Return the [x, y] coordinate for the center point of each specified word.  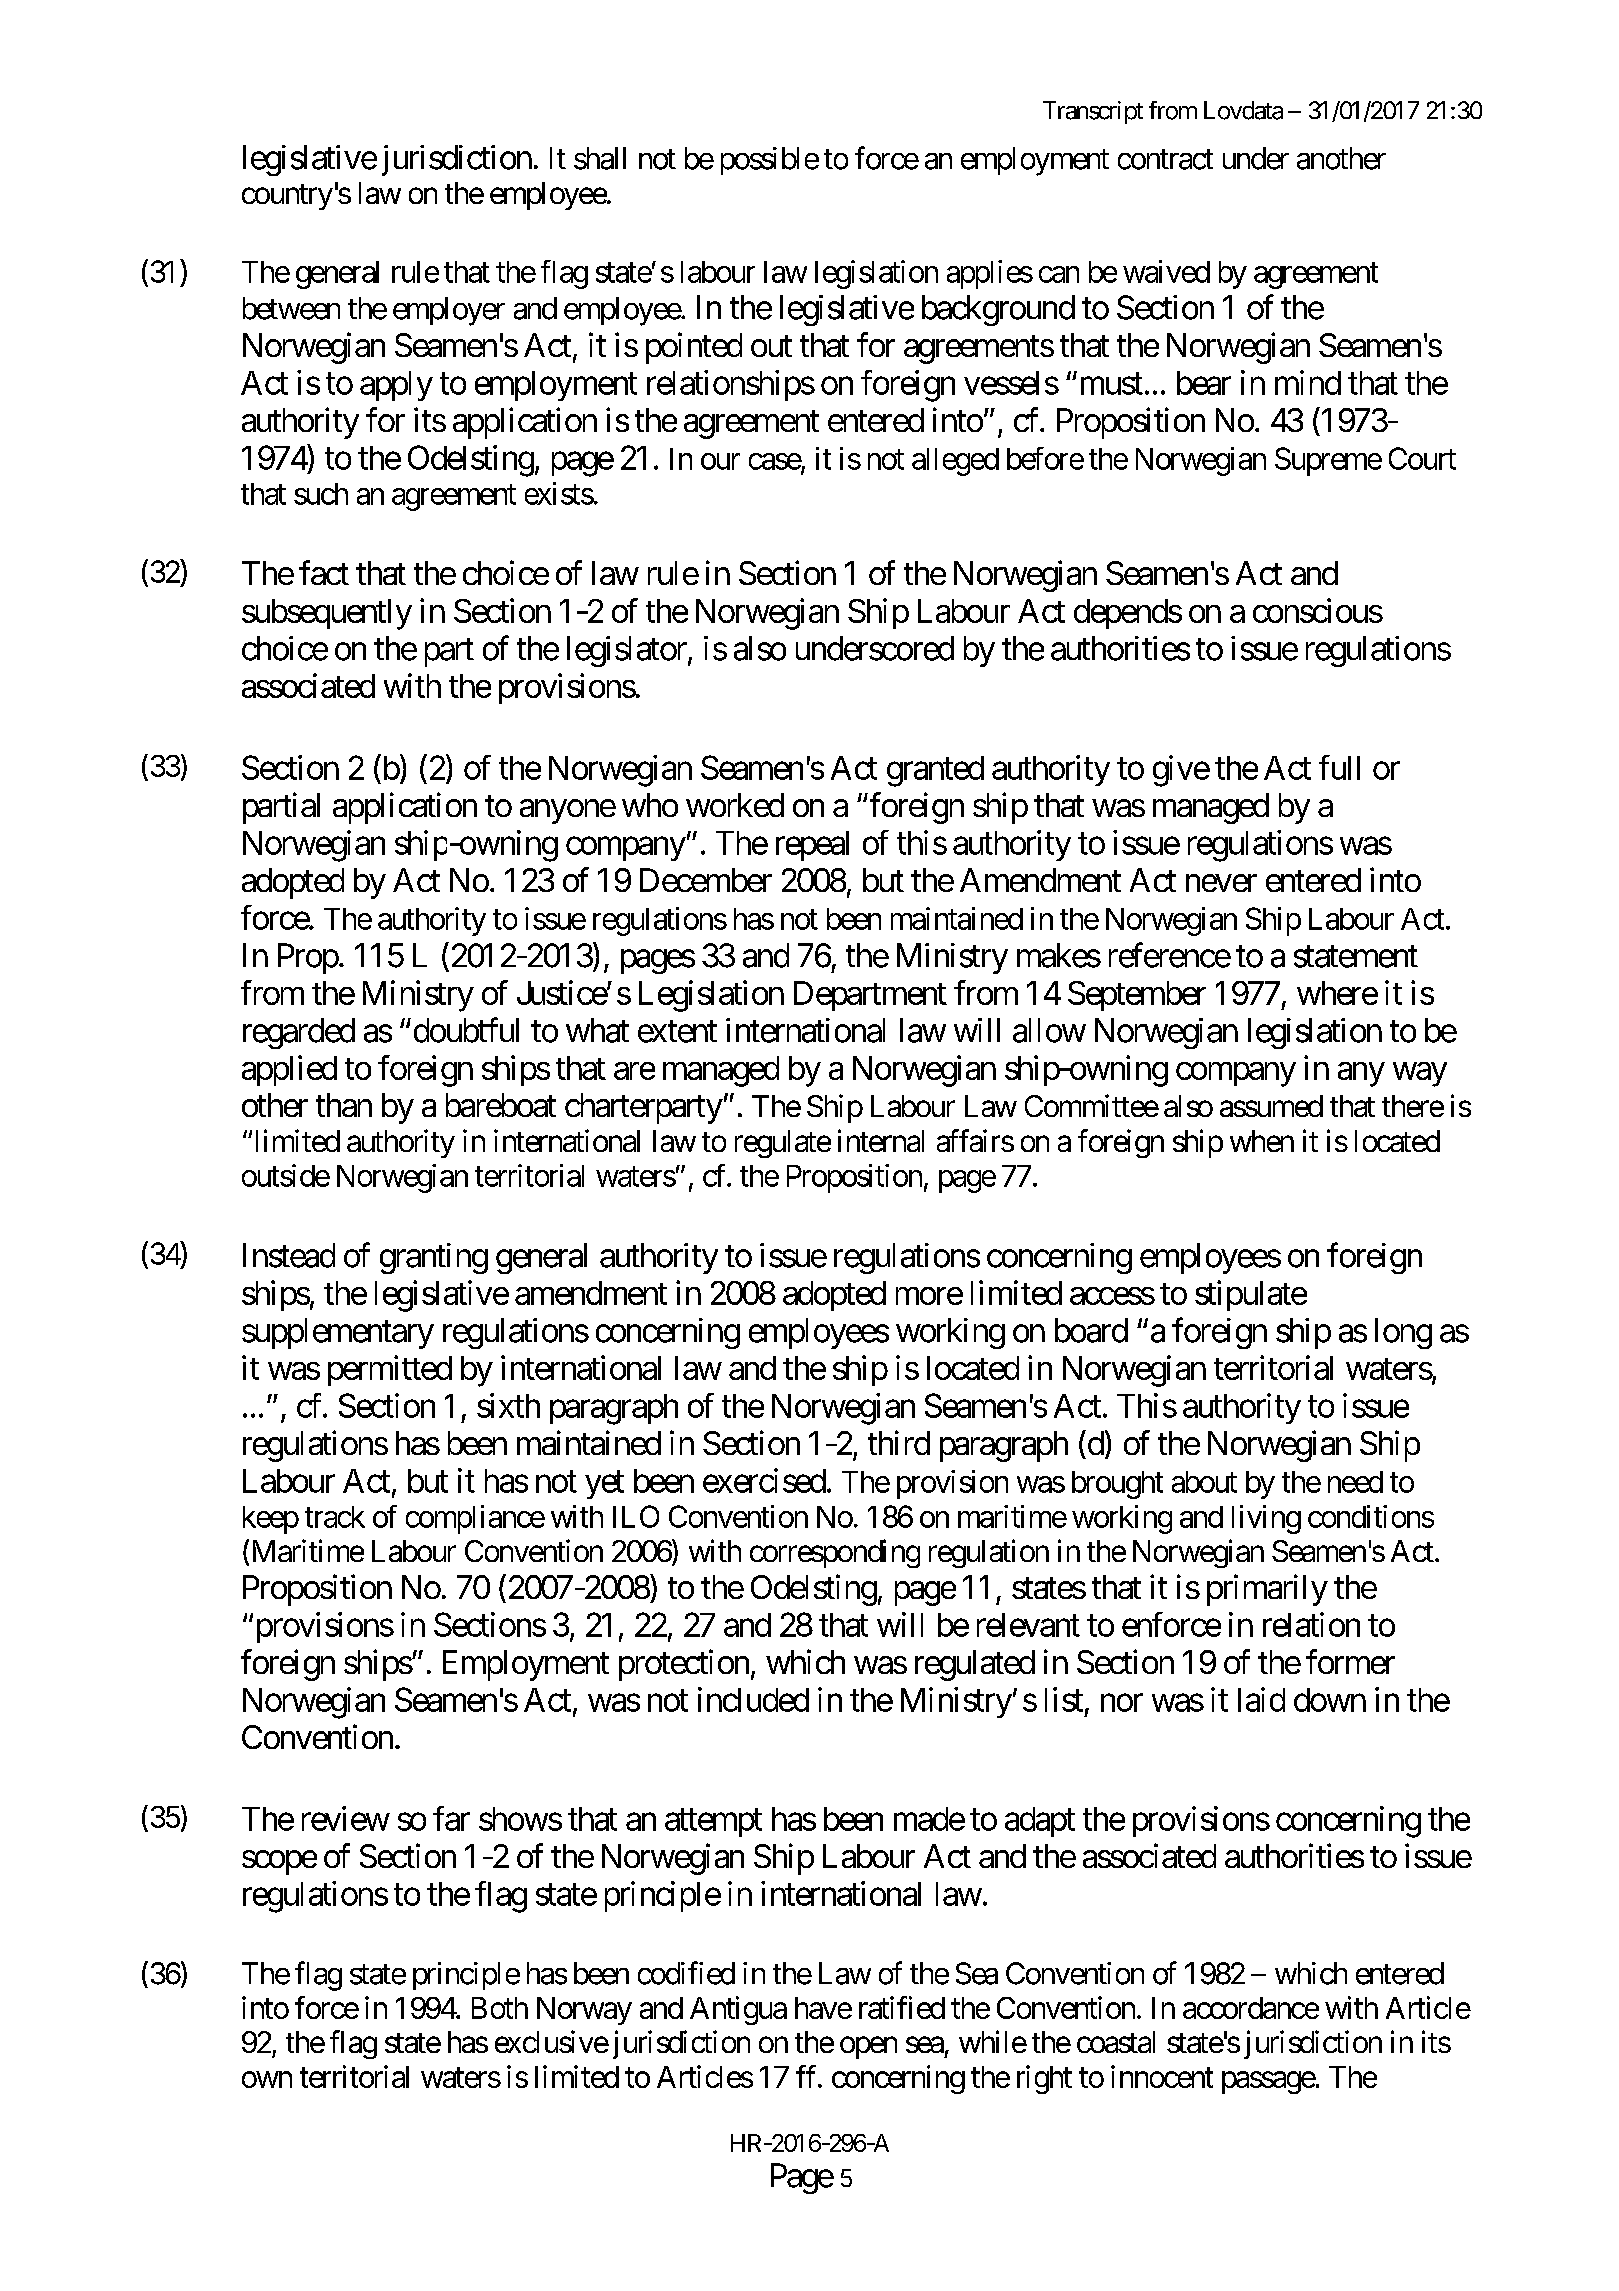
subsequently [327, 614]
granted [935, 771]
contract [1165, 159]
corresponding [835, 1553]
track [335, 1517]
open [868, 2048]
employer [449, 311]
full [1339, 767]
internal [881, 1140]
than [344, 1105]
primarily [1267, 1590]
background [998, 310]
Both [500, 2008]
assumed [1271, 1106]
